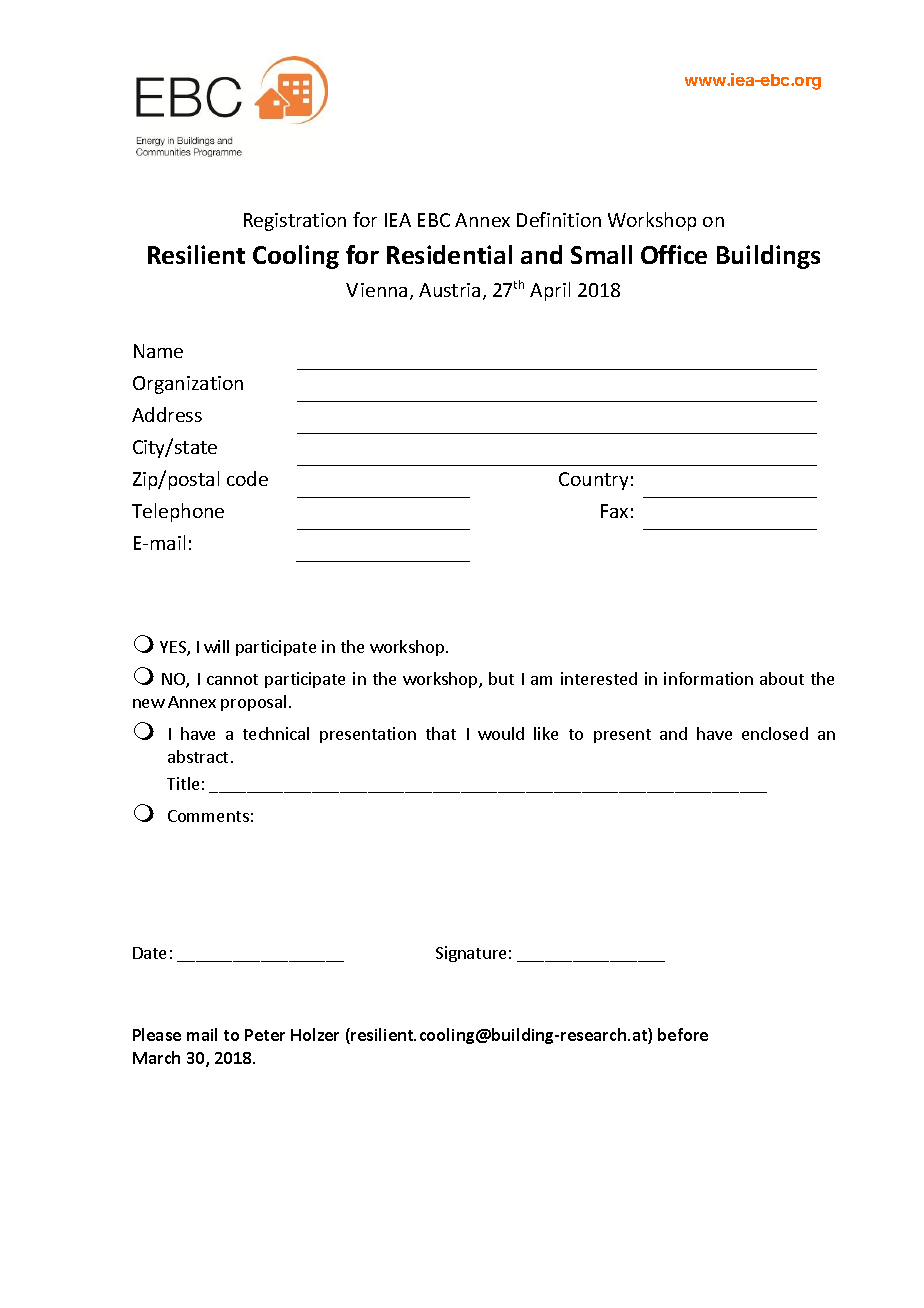 This screenshot has width=924, height=1308. What do you see at coordinates (449, 254) in the screenshot?
I see `Residential` at bounding box center [449, 254].
